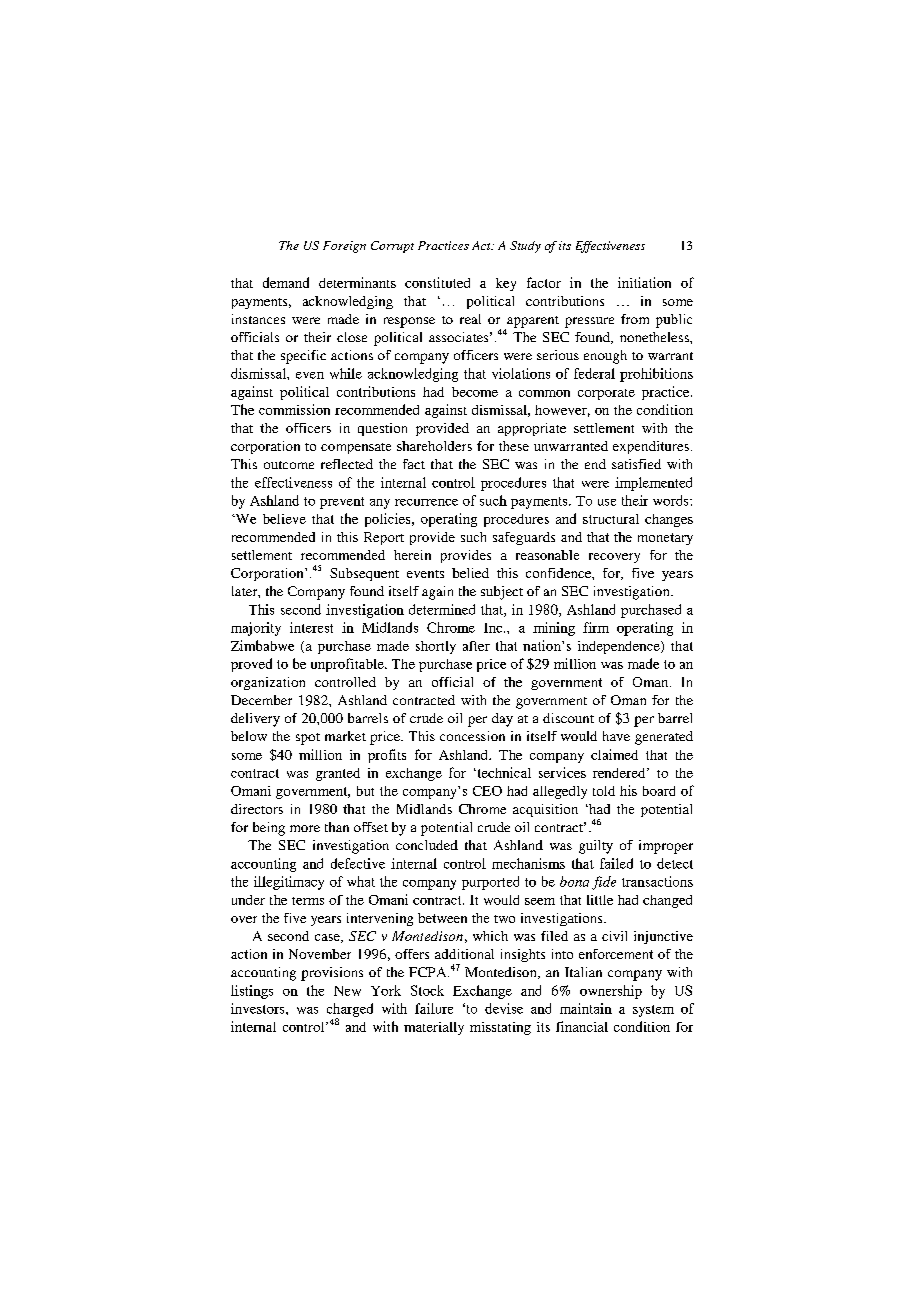  What do you see at coordinates (286, 282) in the screenshot?
I see `demand` at bounding box center [286, 282].
